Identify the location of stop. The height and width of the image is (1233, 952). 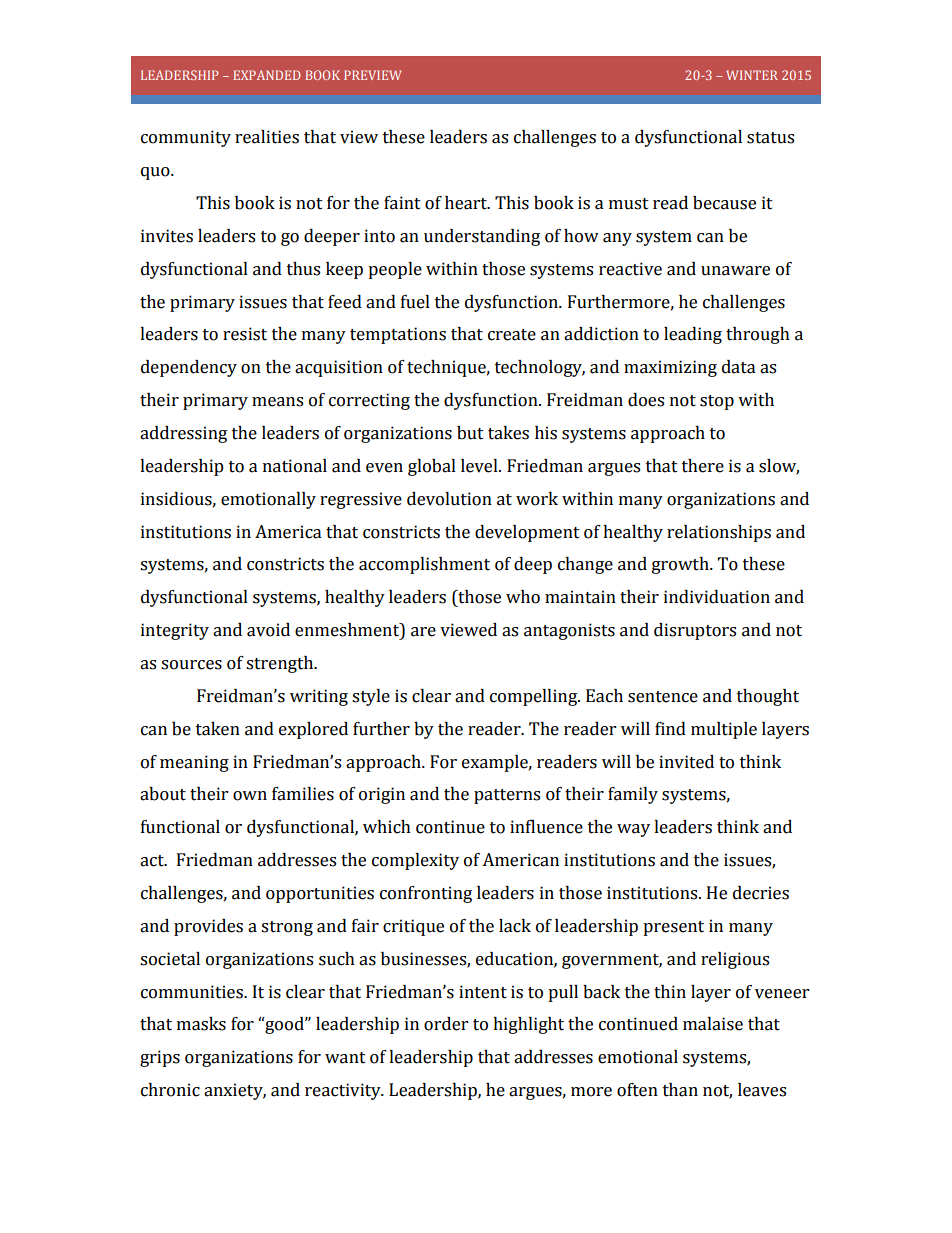
(717, 402).
